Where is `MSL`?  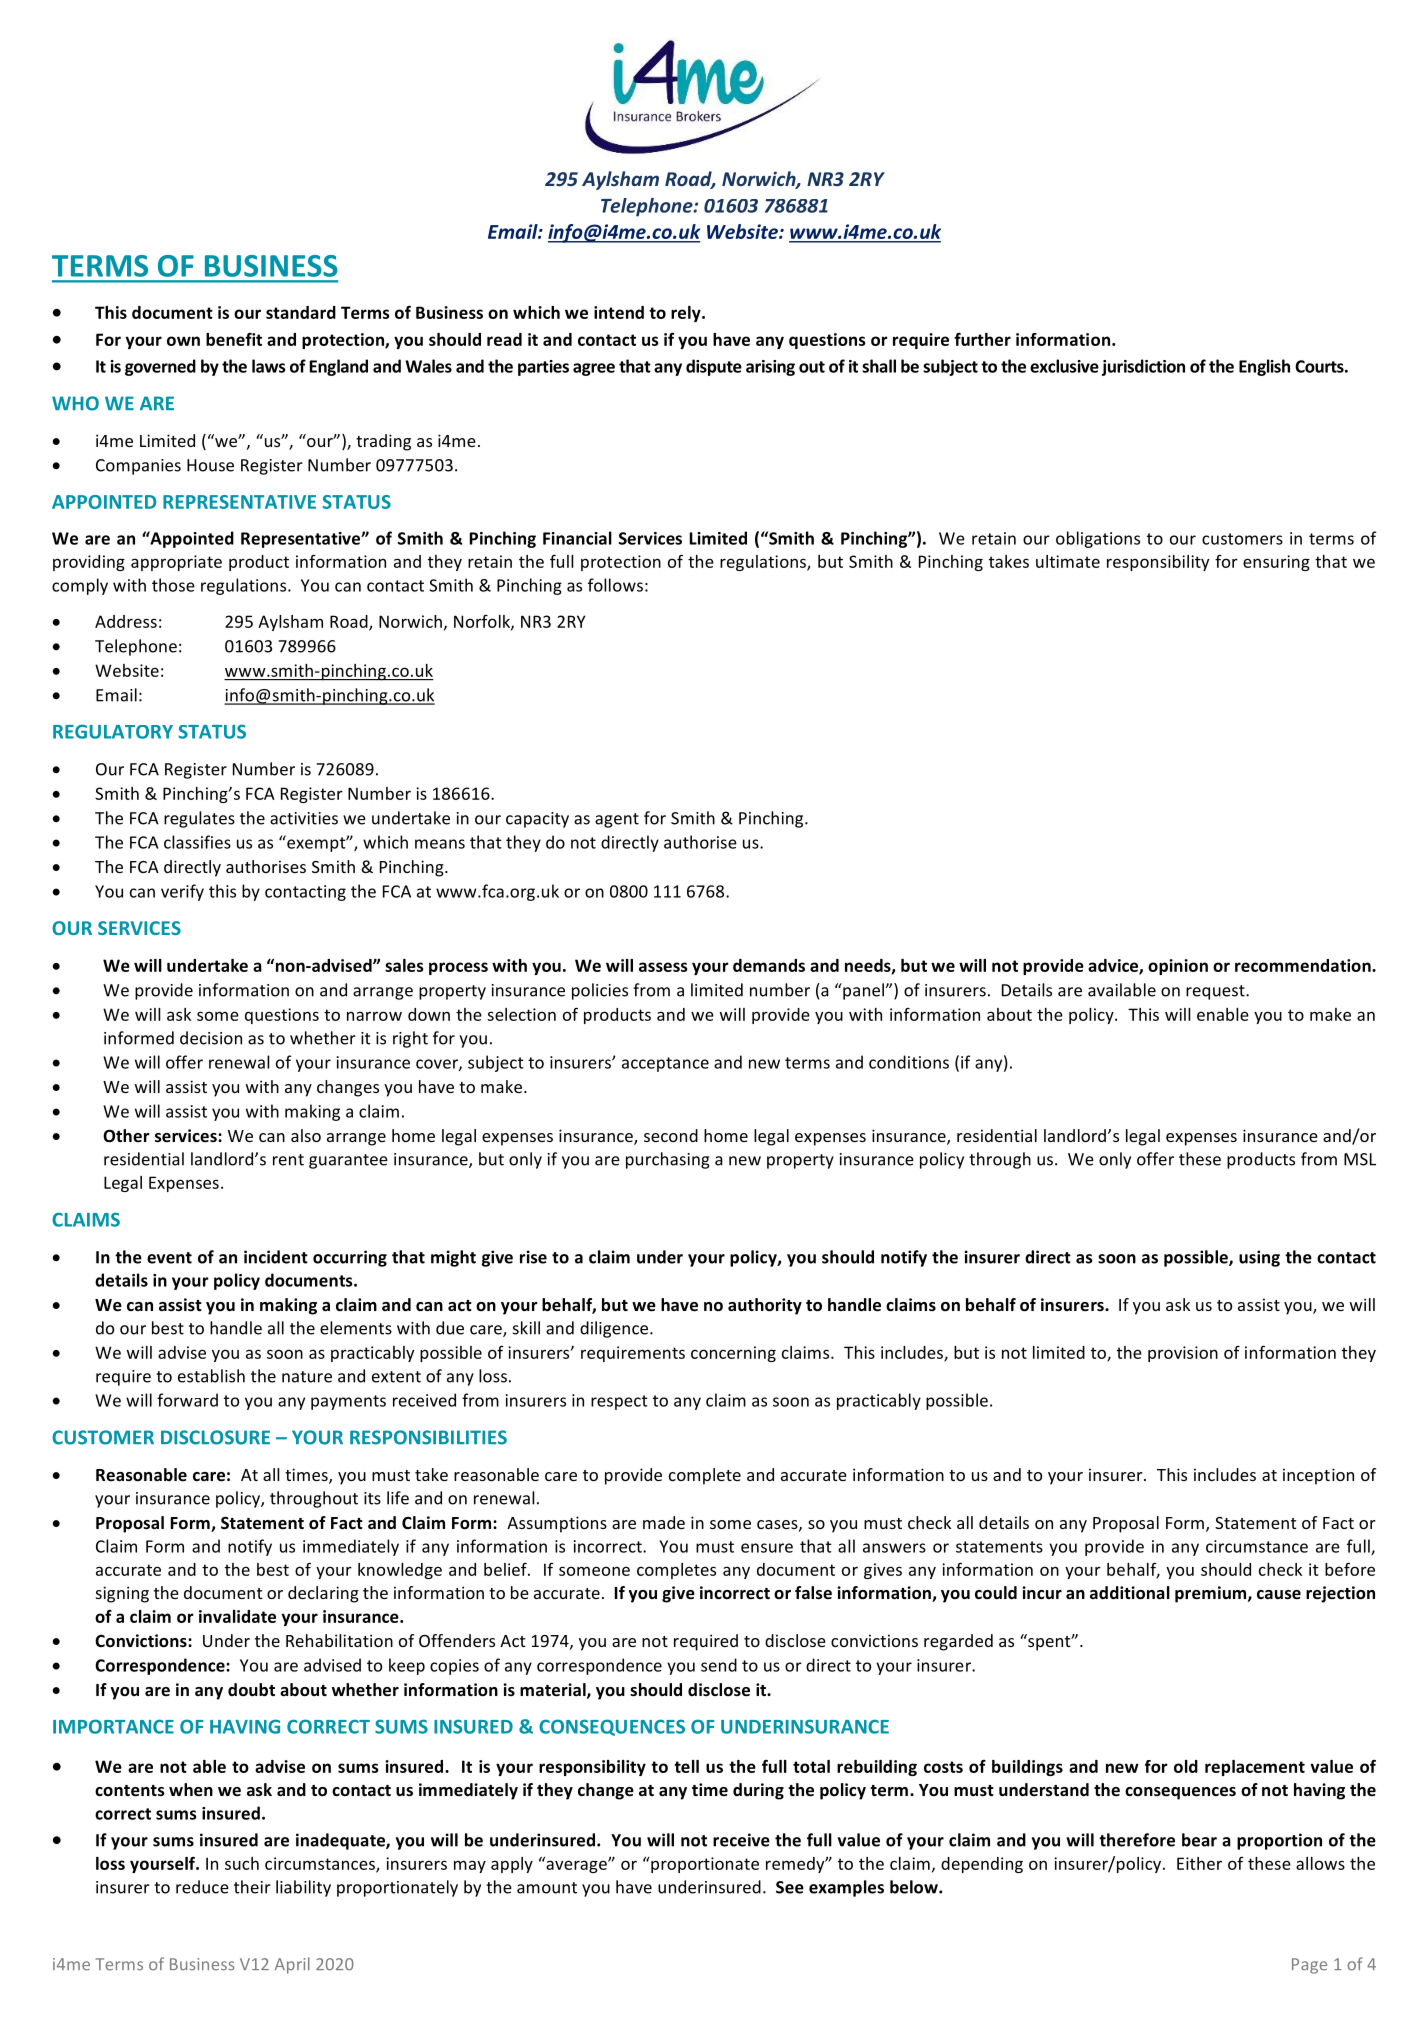
MSL is located at coordinates (1360, 1159).
